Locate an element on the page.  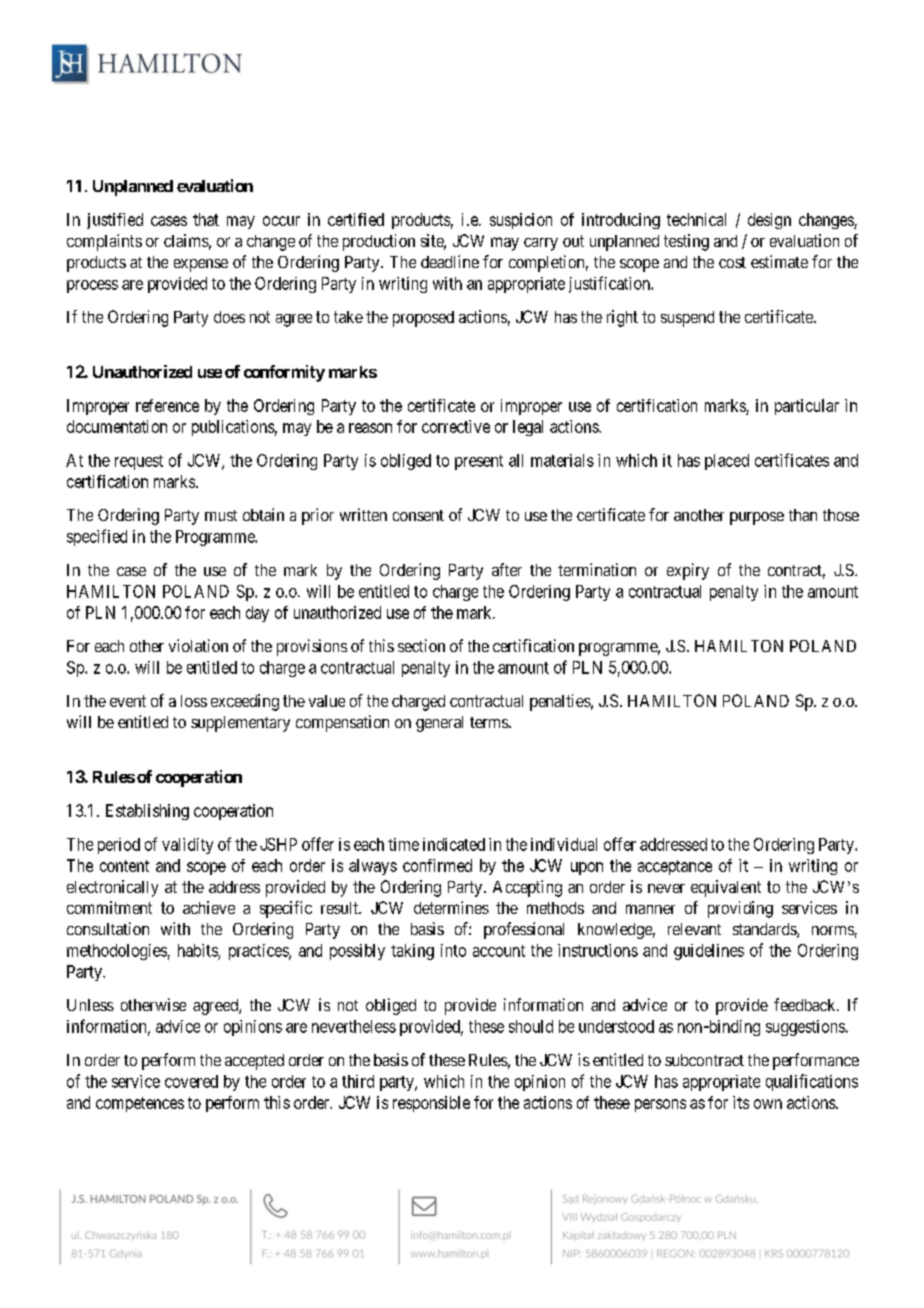
violation is located at coordinates (198, 645).
